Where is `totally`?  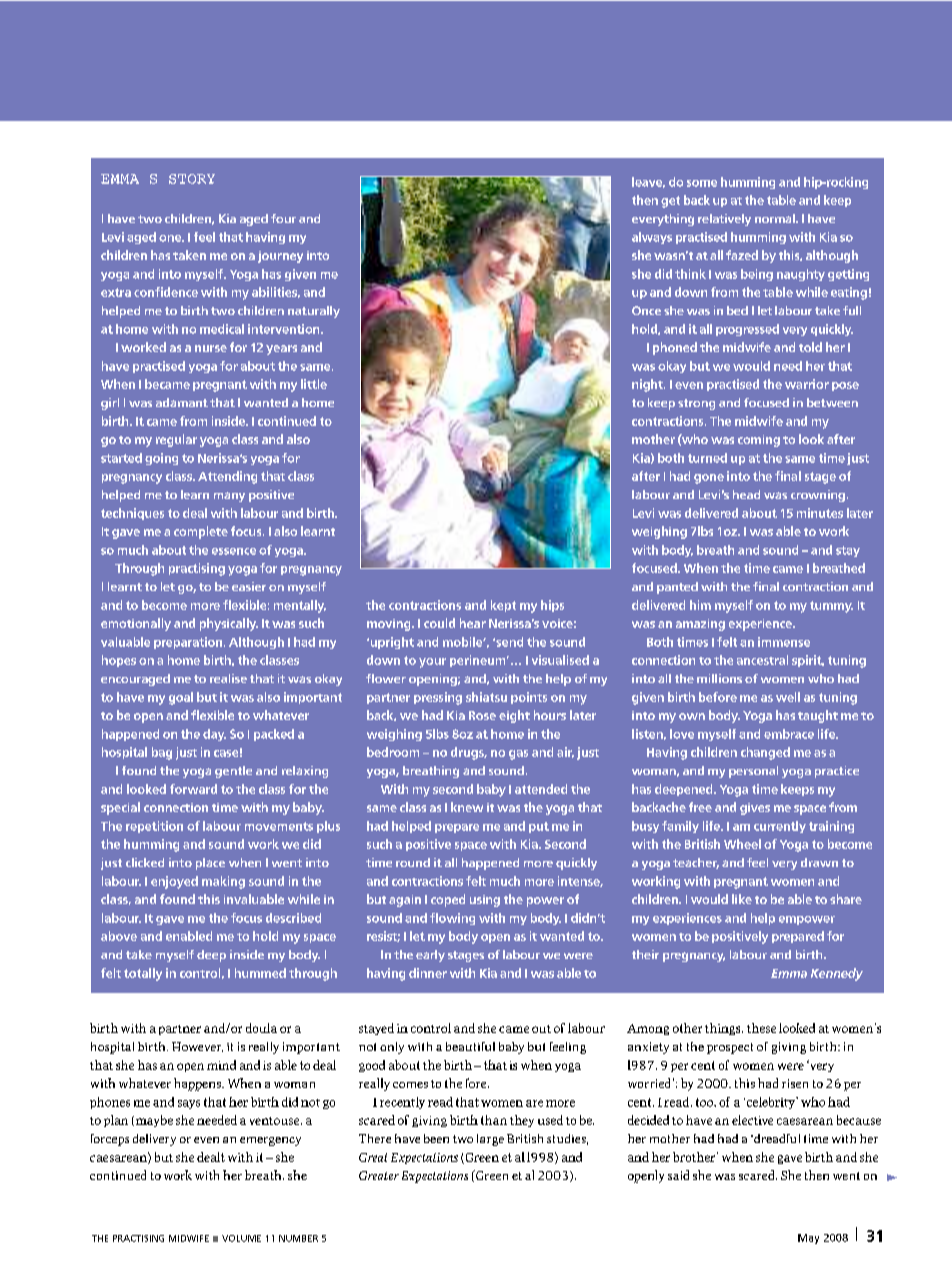
totally is located at coordinates (143, 974).
